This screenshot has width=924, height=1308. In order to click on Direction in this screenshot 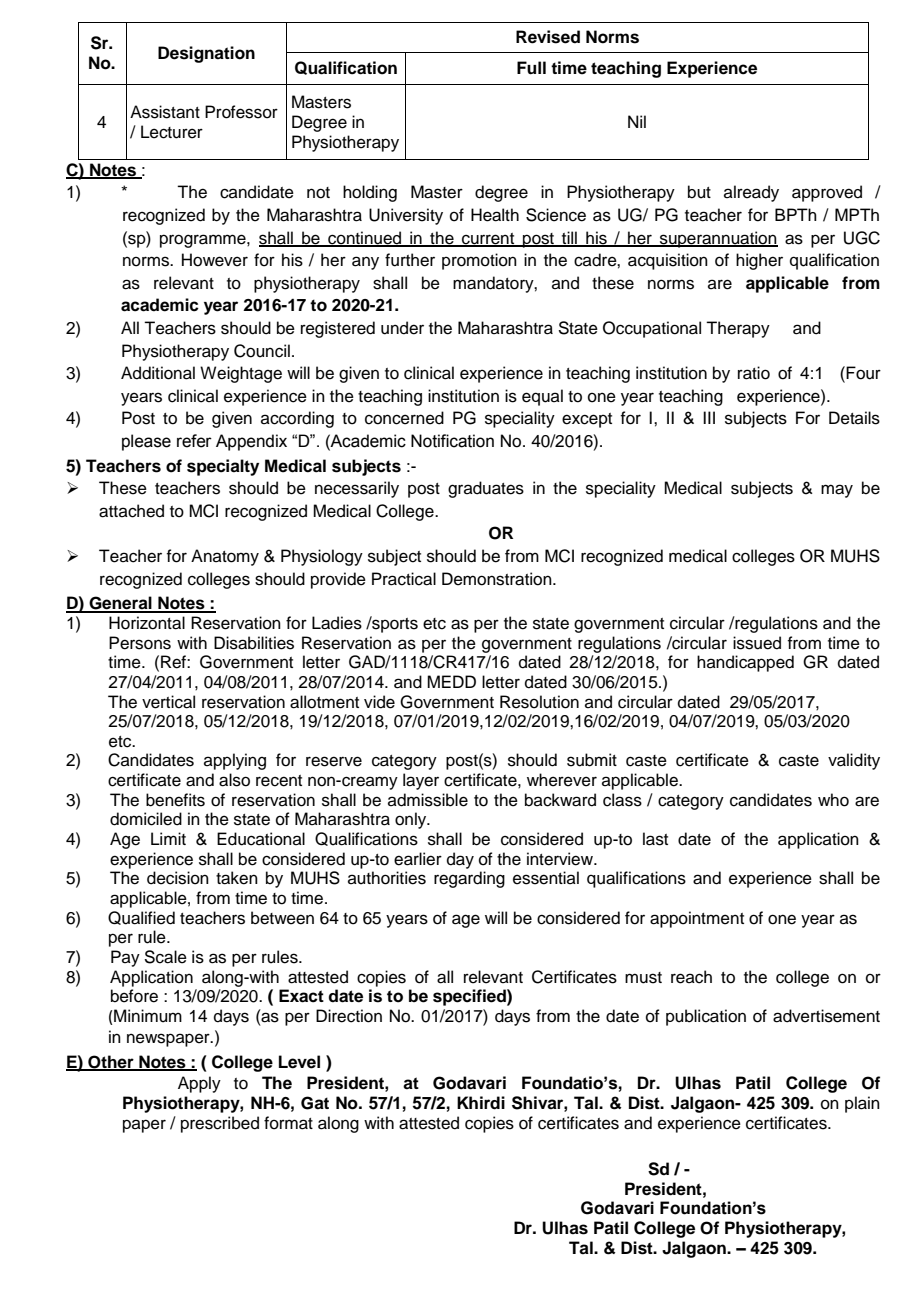, I will do `click(349, 1016)`.
